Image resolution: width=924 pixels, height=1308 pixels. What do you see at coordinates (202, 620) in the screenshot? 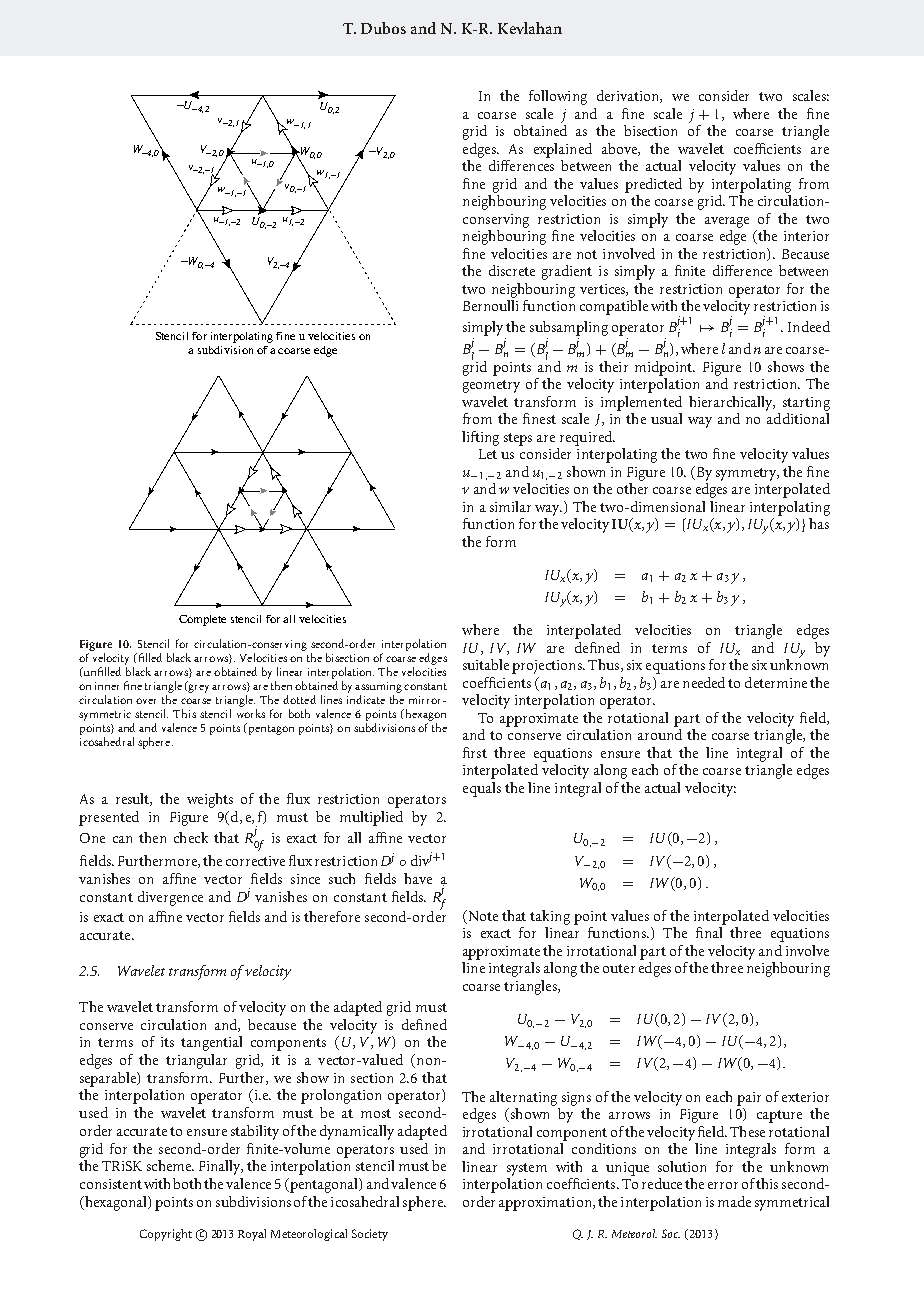
I see `Complete` at bounding box center [202, 620].
